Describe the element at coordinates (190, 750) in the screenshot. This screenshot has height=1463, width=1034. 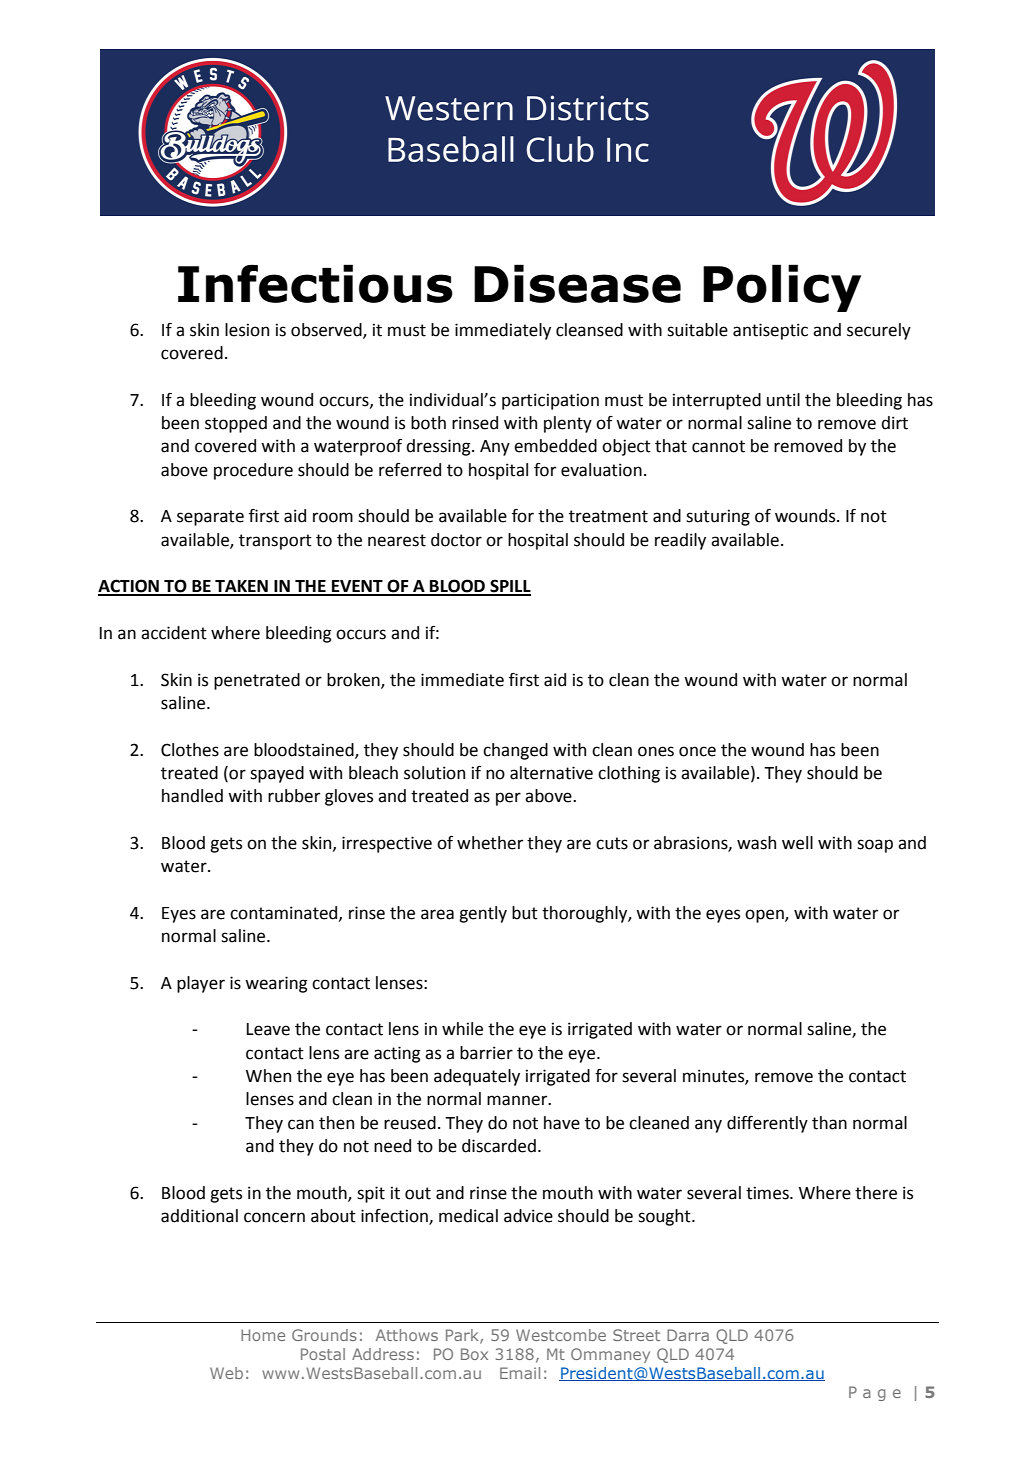
I see `Clothes` at that location.
